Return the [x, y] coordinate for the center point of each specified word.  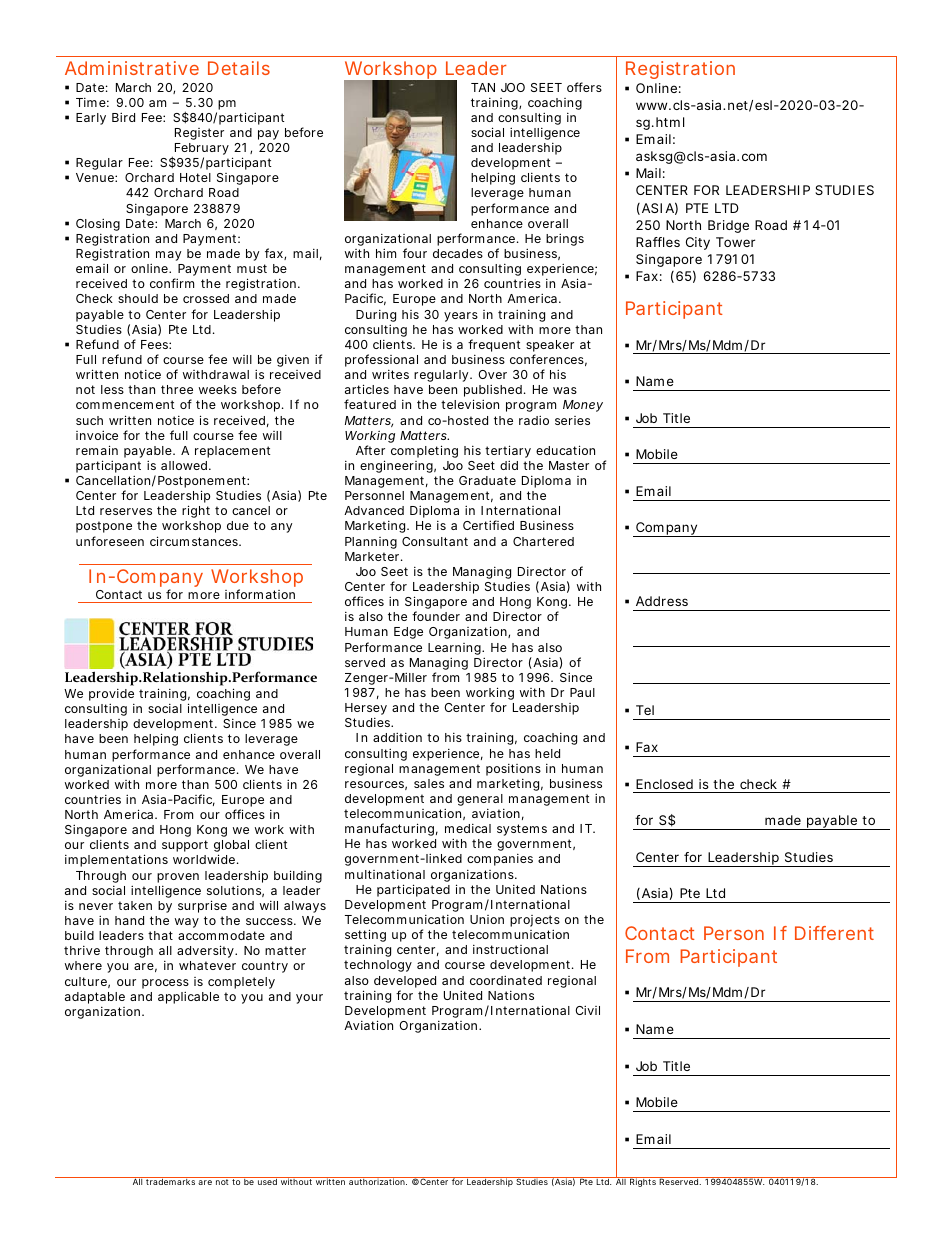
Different [834, 933]
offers [584, 87]
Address [662, 601]
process [165, 984]
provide [111, 696]
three [177, 389]
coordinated [506, 980]
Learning [455, 649]
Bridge [728, 226]
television [470, 404]
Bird [123, 117]
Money [583, 406]
